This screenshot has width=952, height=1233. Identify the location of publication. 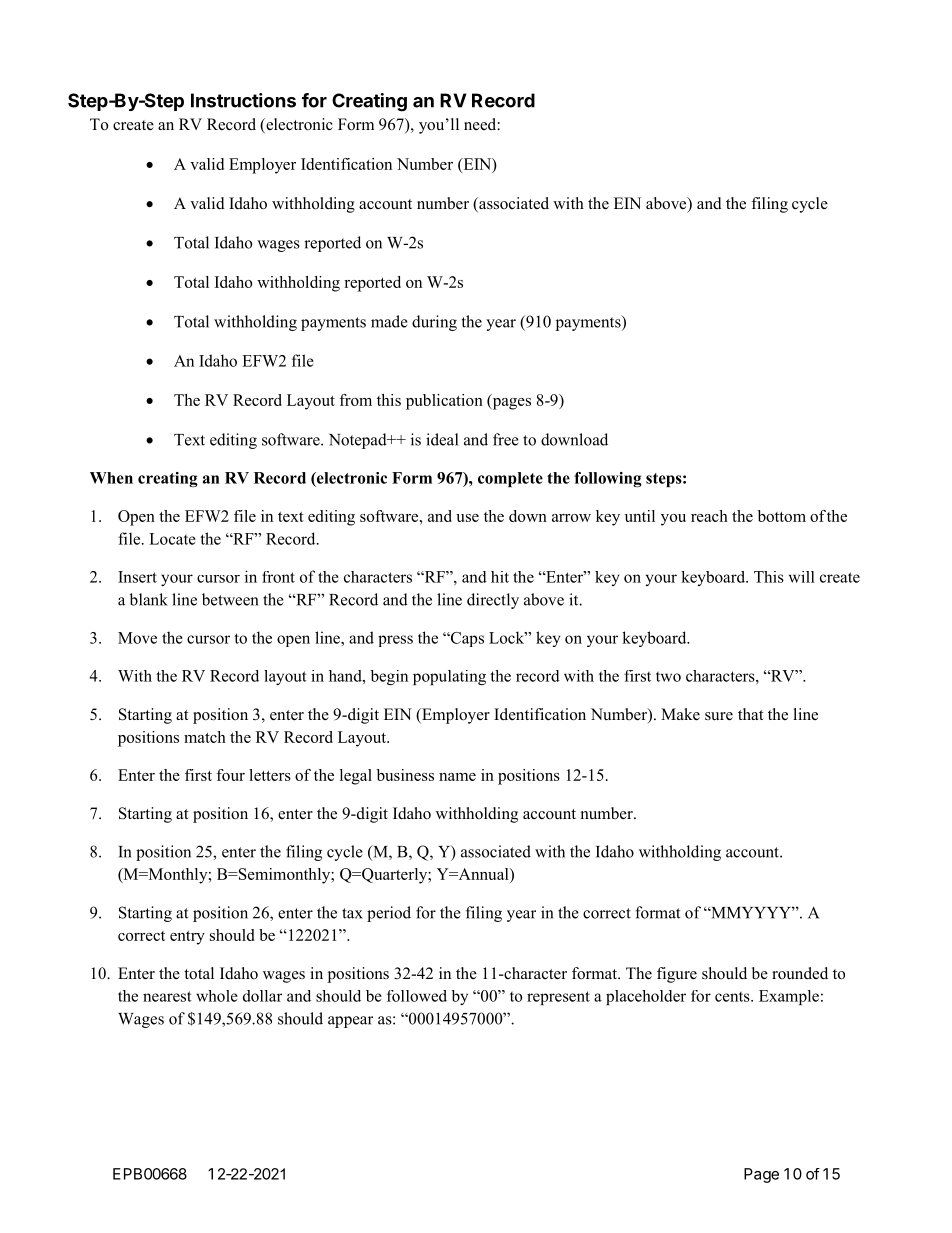
(444, 402).
